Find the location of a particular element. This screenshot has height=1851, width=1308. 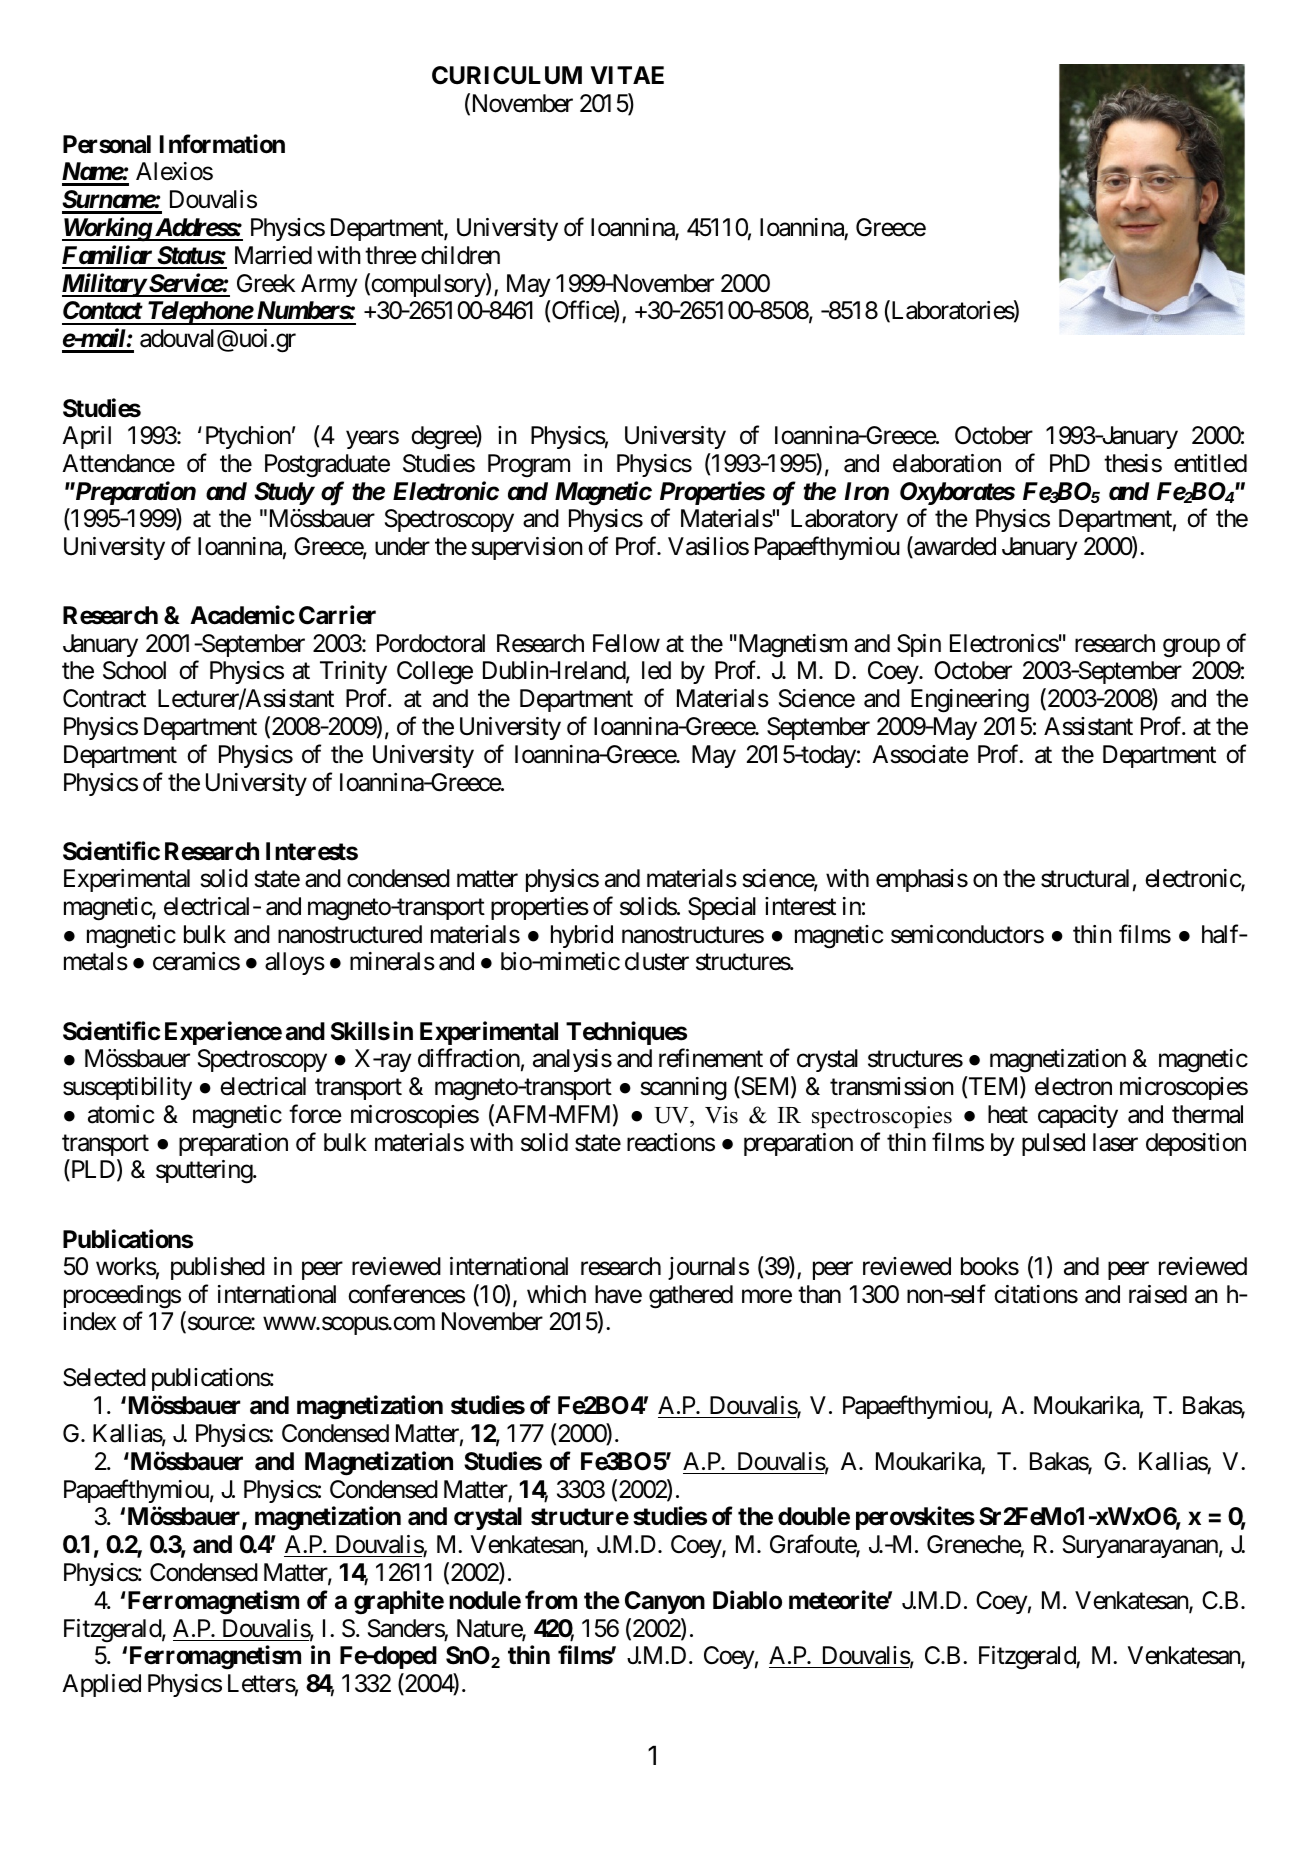

Special is located at coordinates (722, 908).
